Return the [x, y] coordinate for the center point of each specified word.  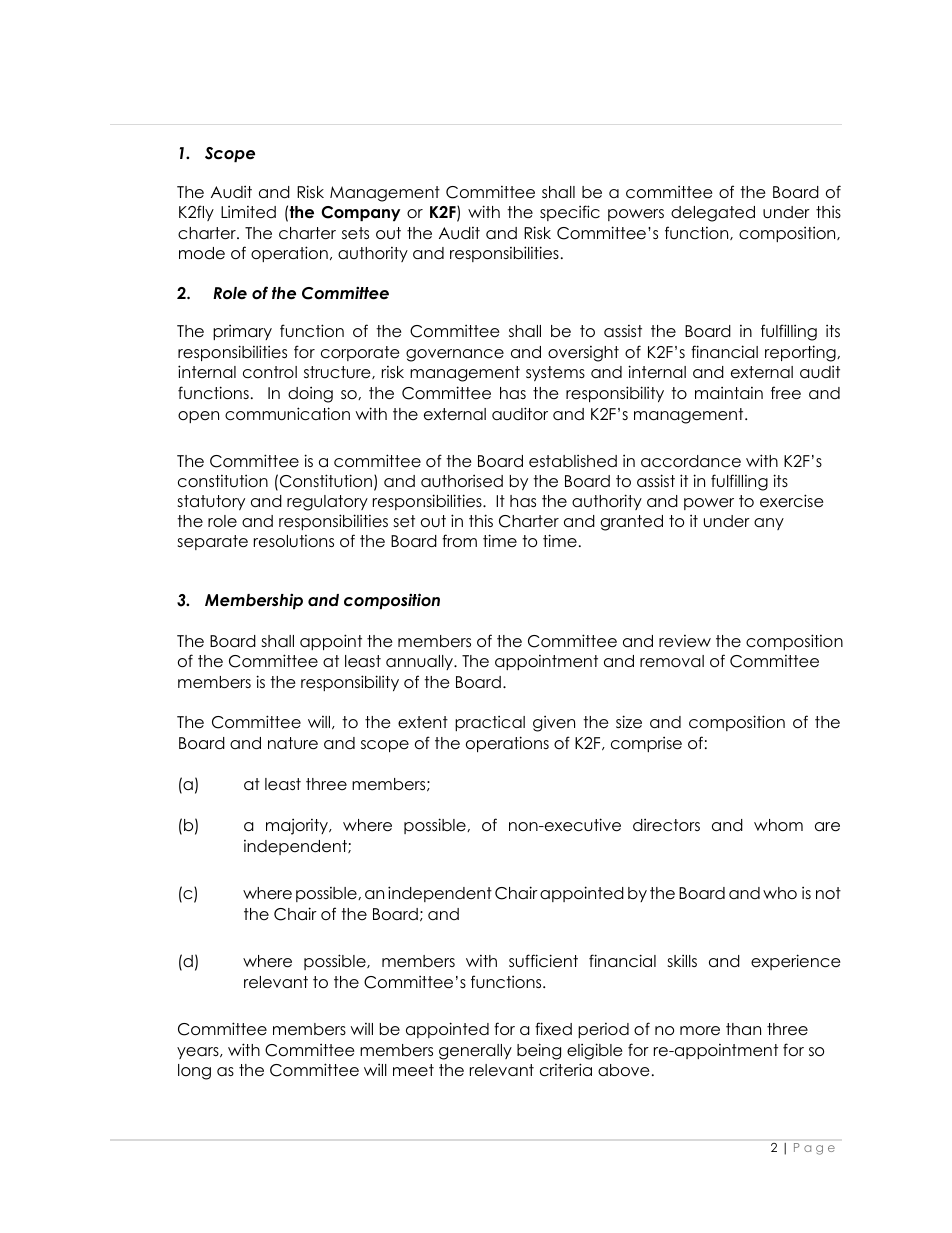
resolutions [294, 541]
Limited [248, 212]
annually [420, 662]
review [685, 641]
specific [570, 213]
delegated [713, 214]
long [194, 1072]
